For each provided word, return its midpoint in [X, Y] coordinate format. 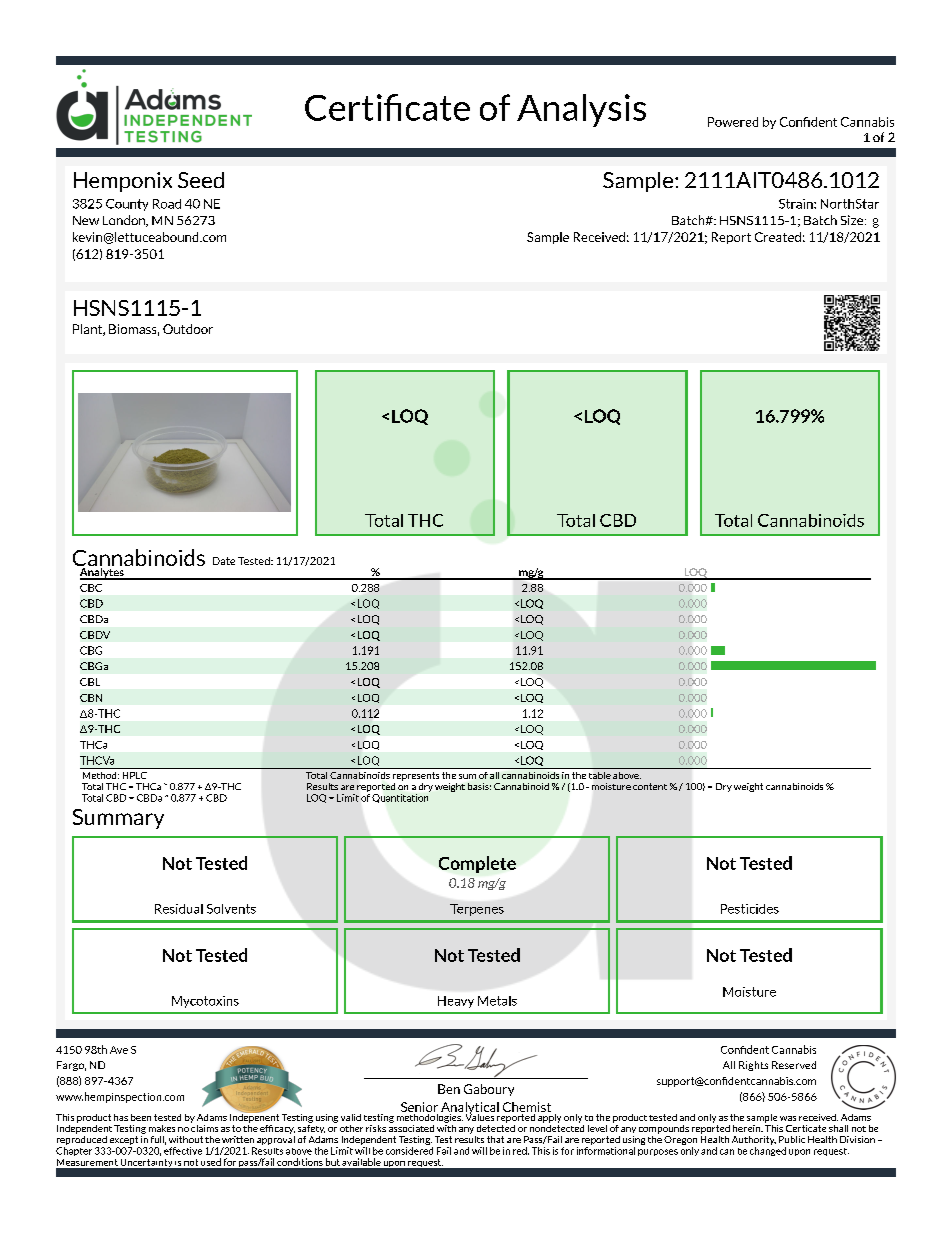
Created [778, 237]
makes [162, 1128]
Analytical [469, 1109]
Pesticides [750, 909]
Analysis [581, 110]
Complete [477, 864]
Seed [201, 180]
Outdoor [188, 329]
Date [224, 561]
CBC [91, 588]
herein [748, 1128]
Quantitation [400, 798]
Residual [179, 909]
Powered [733, 122]
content [650, 786]
